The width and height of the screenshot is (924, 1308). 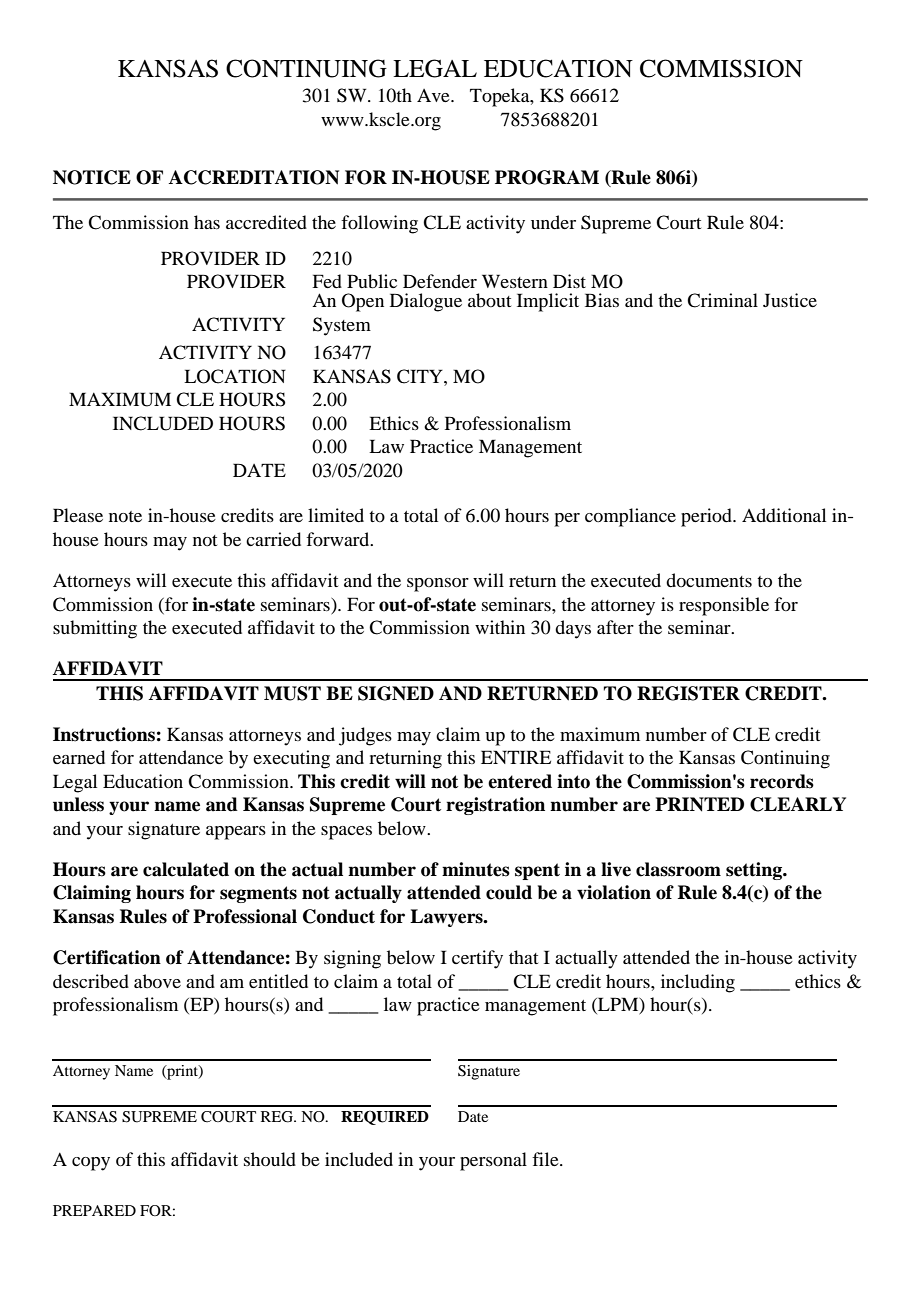 I want to click on REGISTER, so click(x=688, y=693).
